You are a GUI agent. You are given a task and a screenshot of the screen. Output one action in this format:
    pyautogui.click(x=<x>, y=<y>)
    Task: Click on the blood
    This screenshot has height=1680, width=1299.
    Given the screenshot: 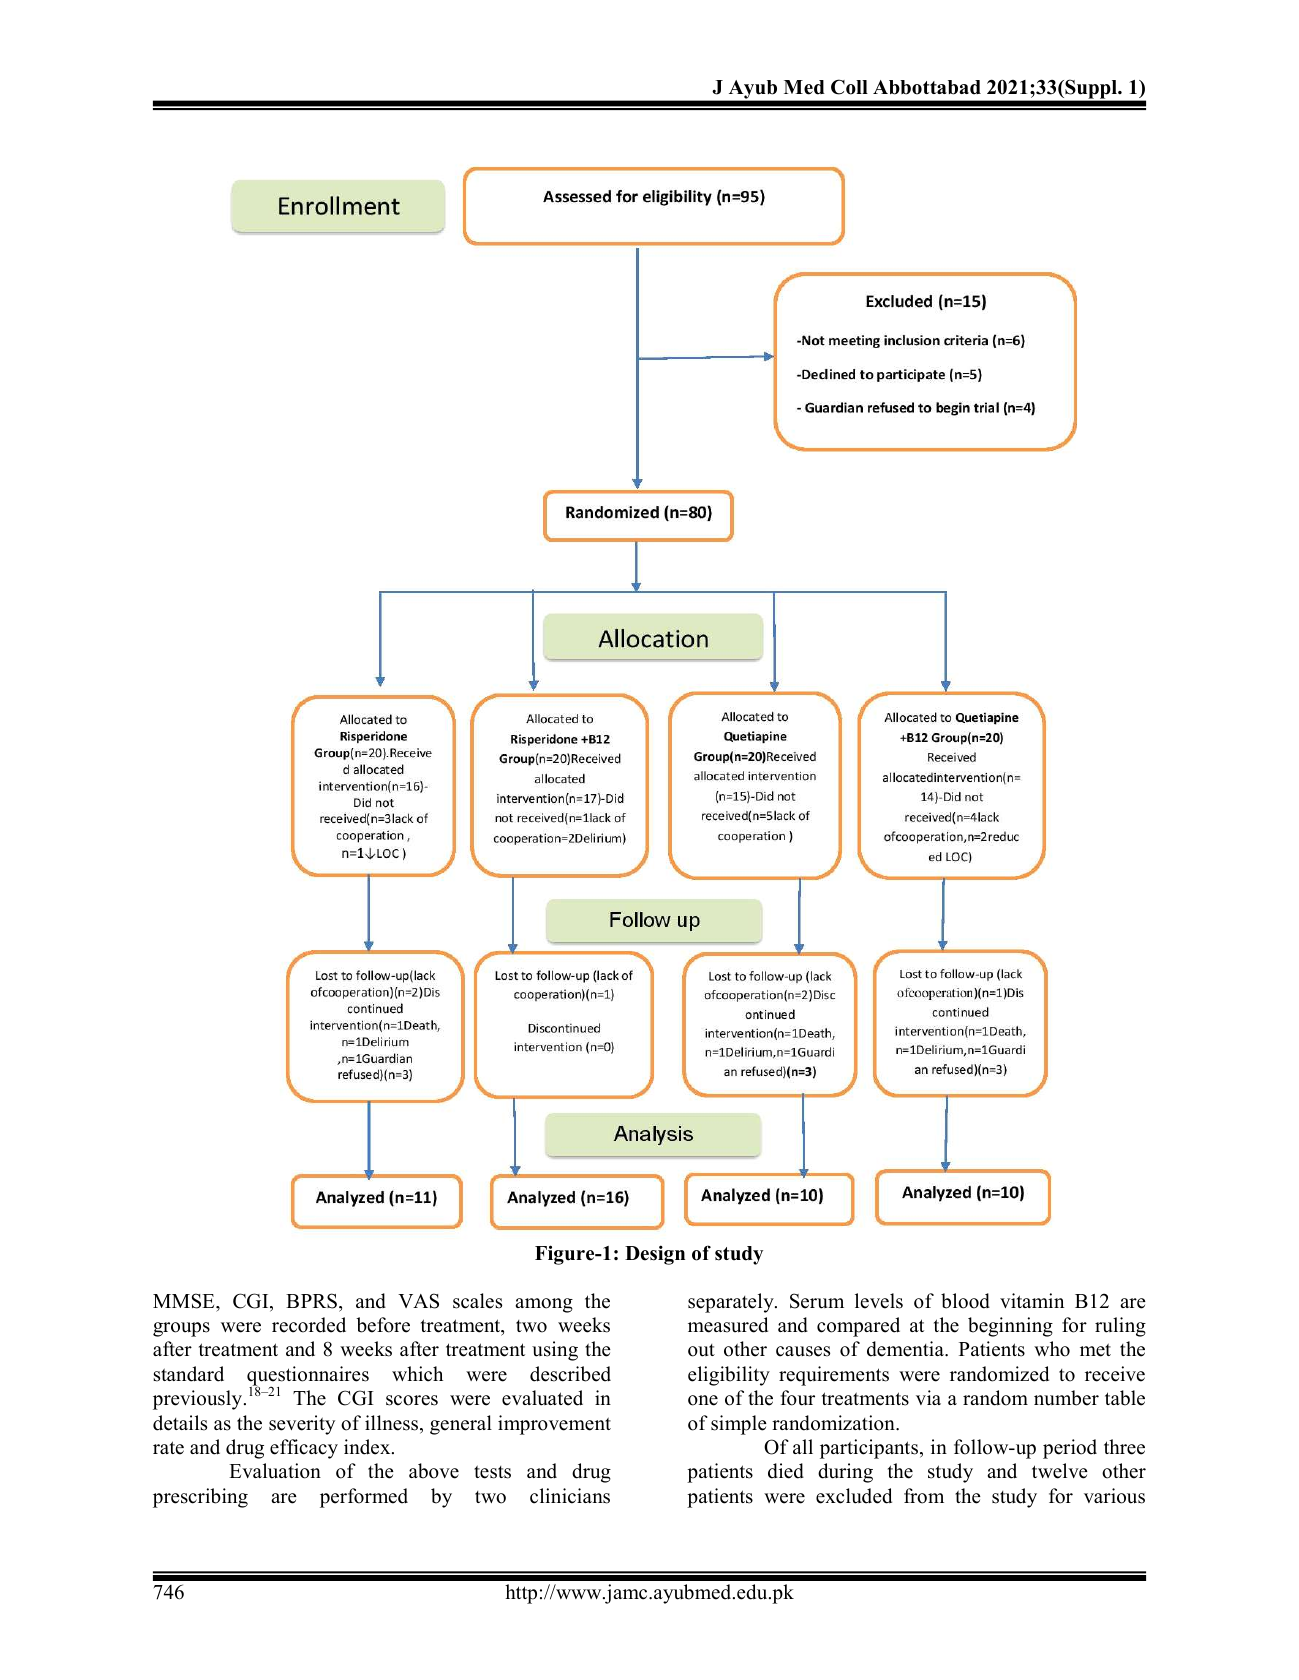 What is the action you would take?
    pyautogui.click(x=965, y=1301)
